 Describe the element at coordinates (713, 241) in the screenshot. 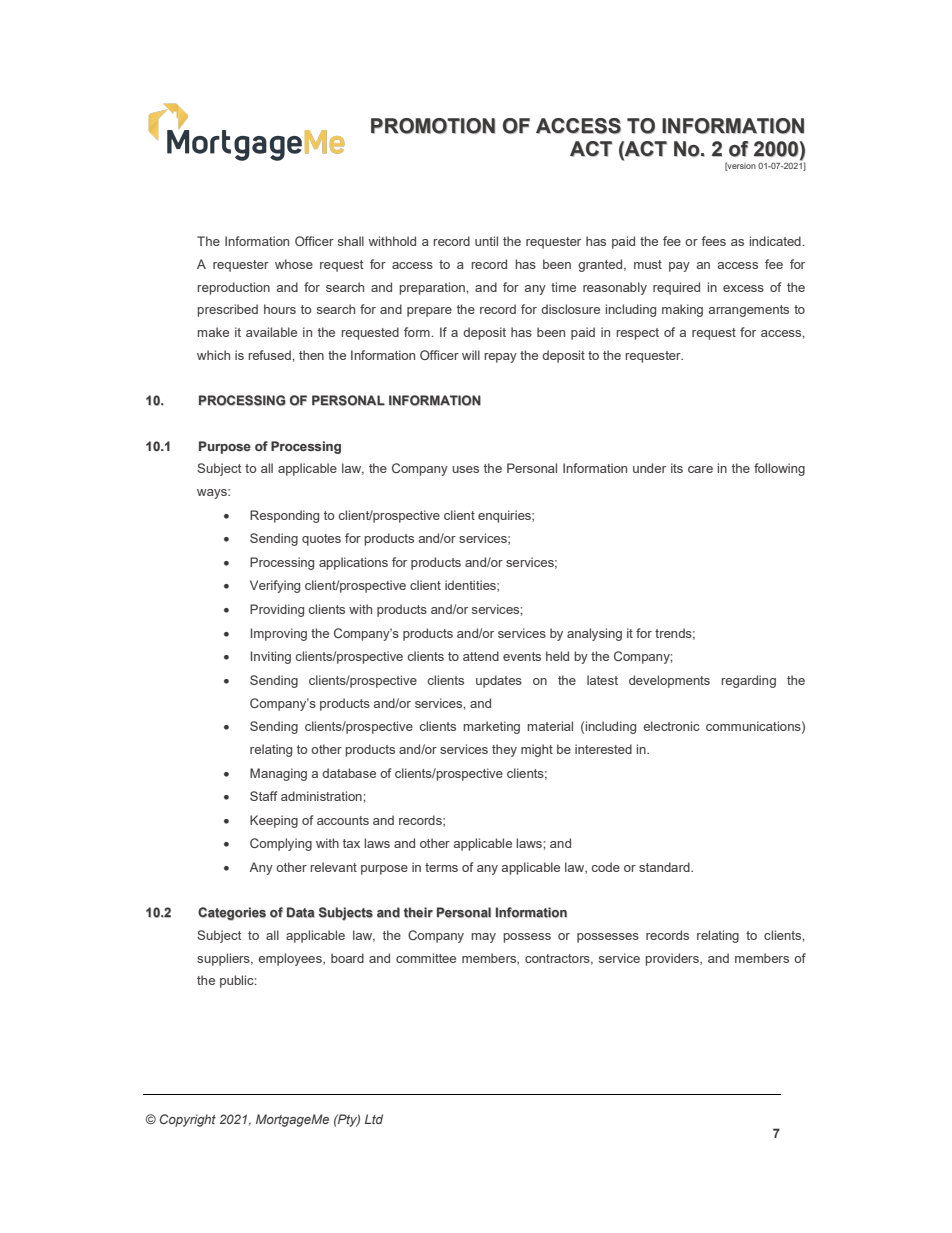

I see `fees` at that location.
